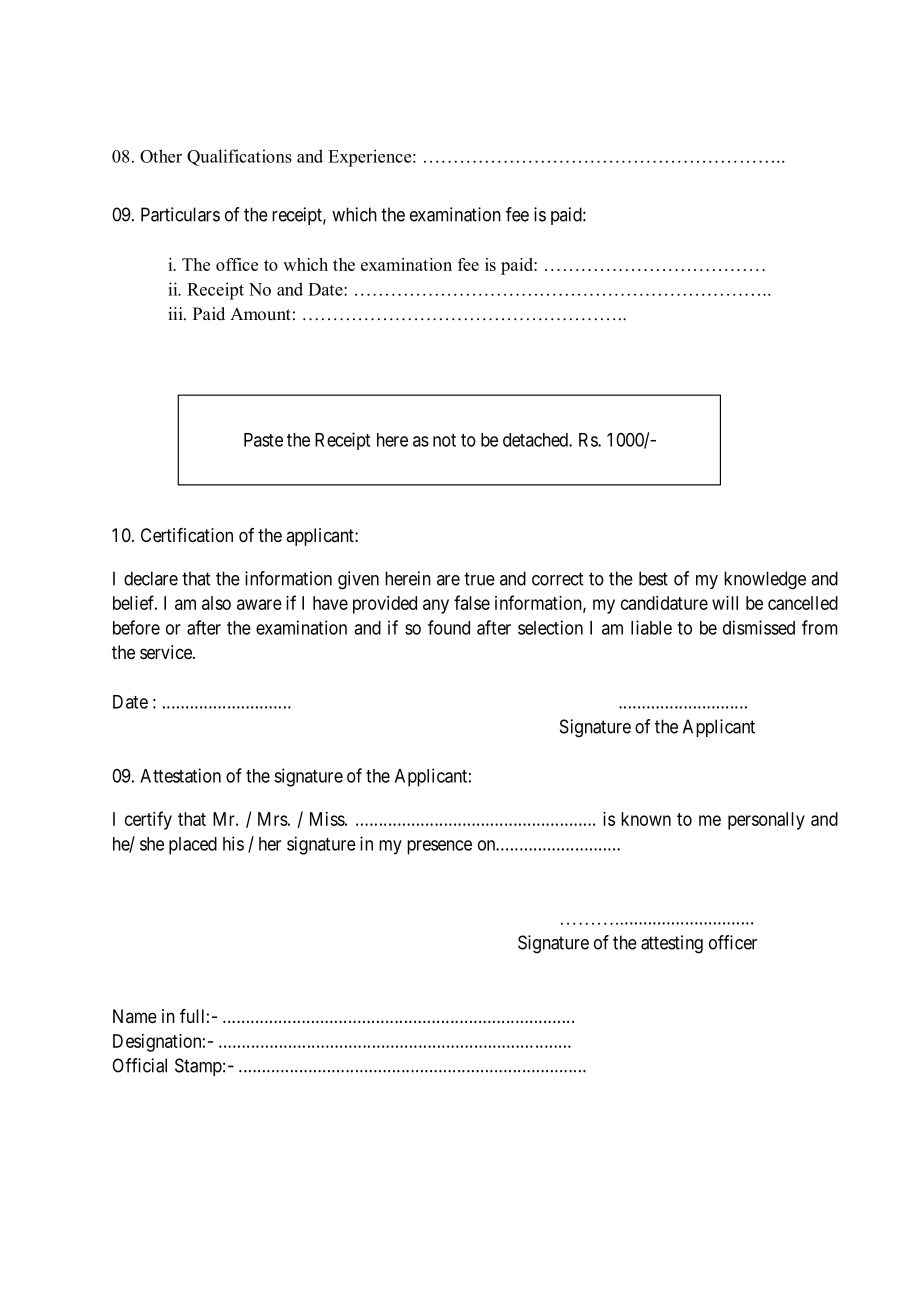 The width and height of the image is (924, 1308). I want to click on Official, so click(139, 1065).
